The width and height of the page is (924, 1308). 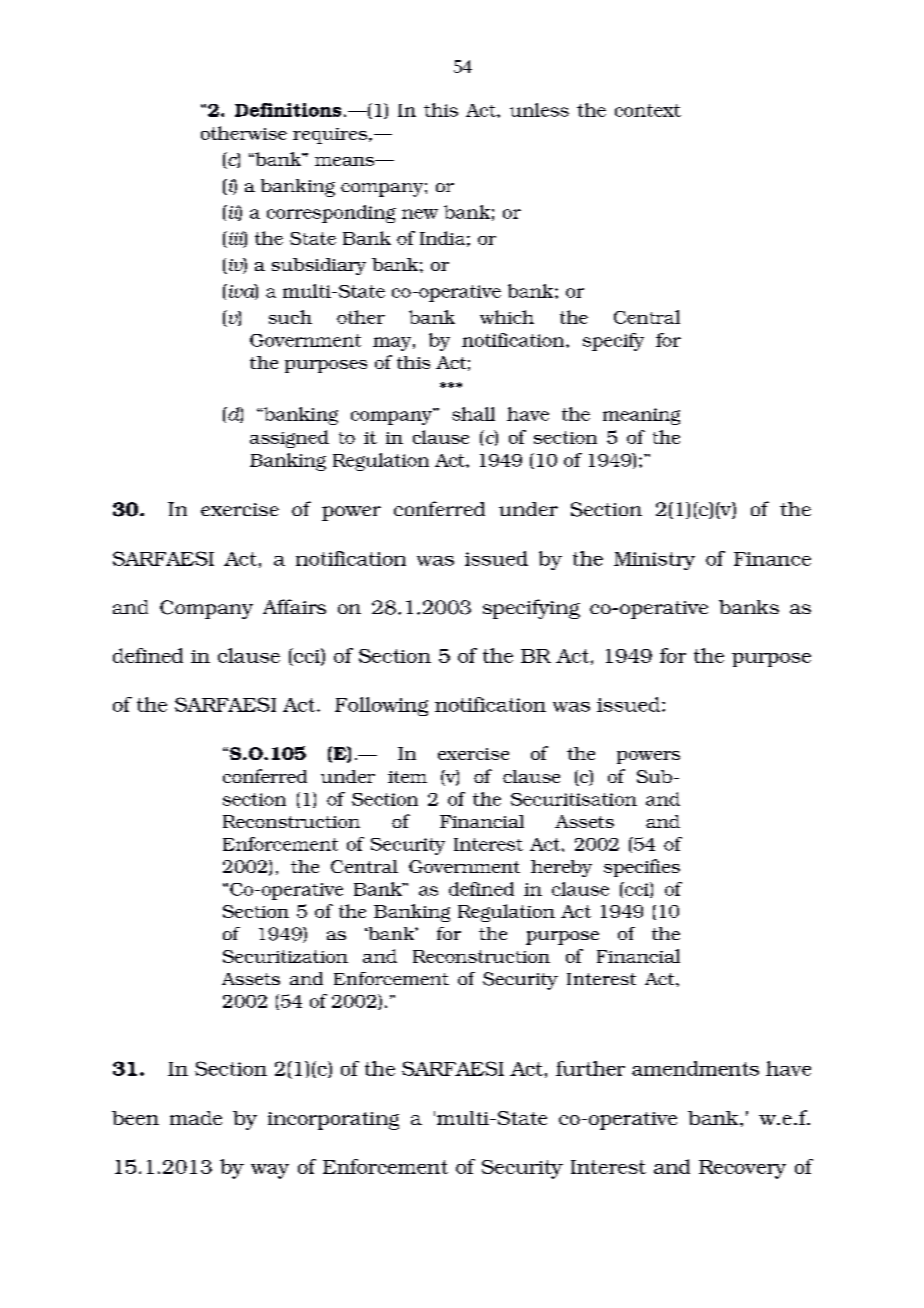 What do you see at coordinates (648, 110) in the page?
I see `context` at bounding box center [648, 110].
